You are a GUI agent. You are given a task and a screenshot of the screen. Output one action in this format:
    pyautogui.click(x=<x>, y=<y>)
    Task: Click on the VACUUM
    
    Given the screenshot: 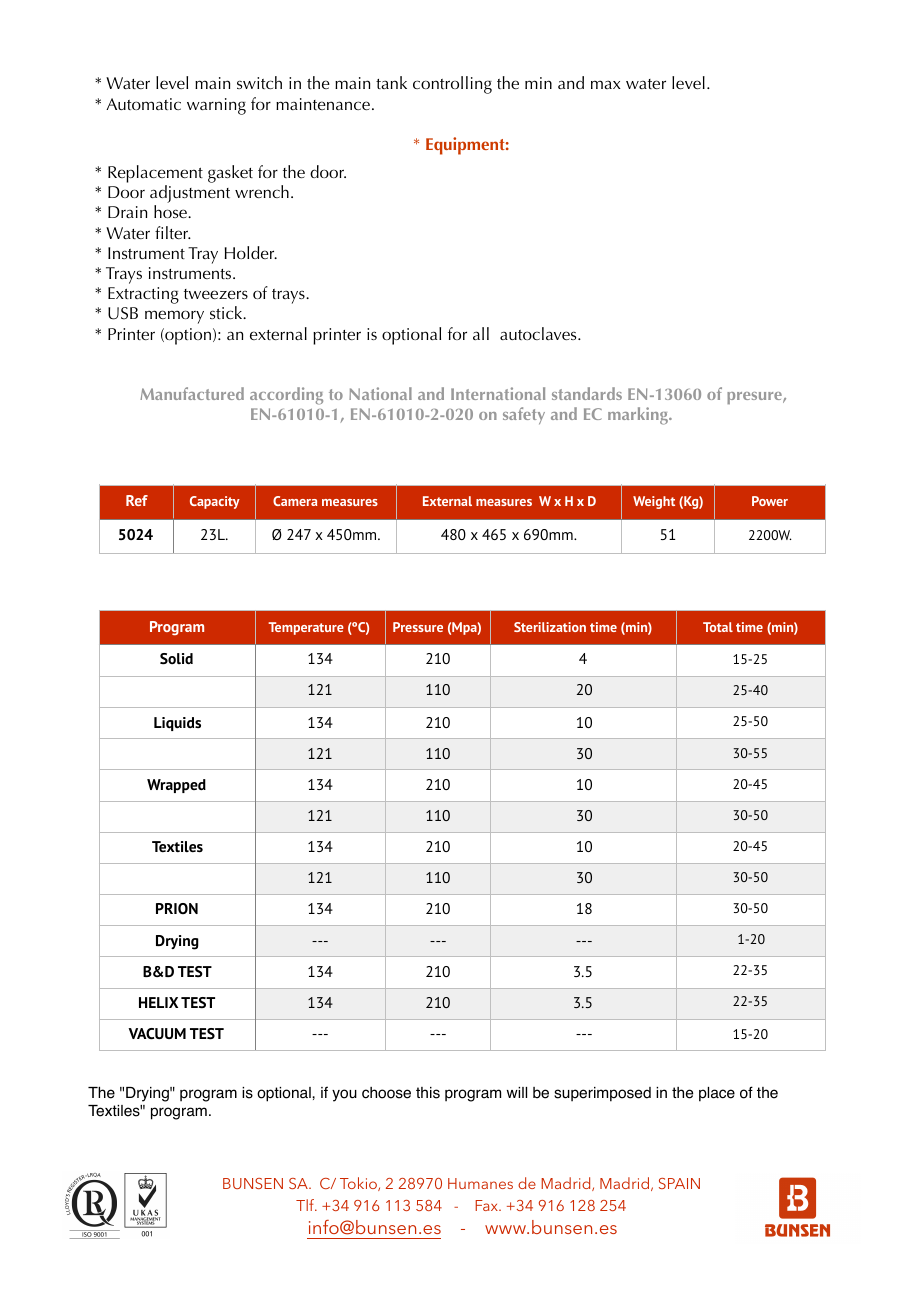 What is the action you would take?
    pyautogui.click(x=157, y=1034)
